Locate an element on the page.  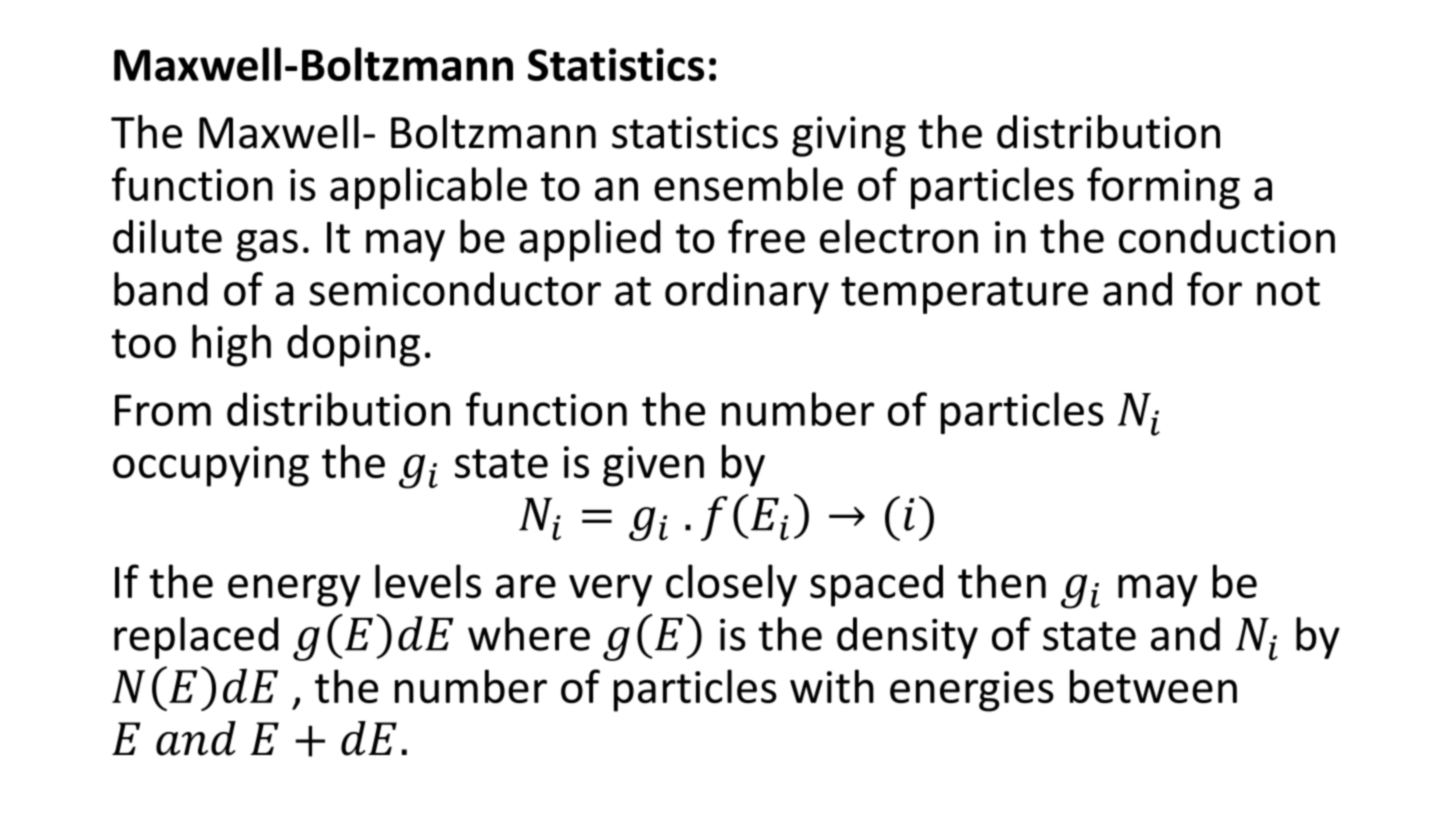
not is located at coordinates (1288, 291).
